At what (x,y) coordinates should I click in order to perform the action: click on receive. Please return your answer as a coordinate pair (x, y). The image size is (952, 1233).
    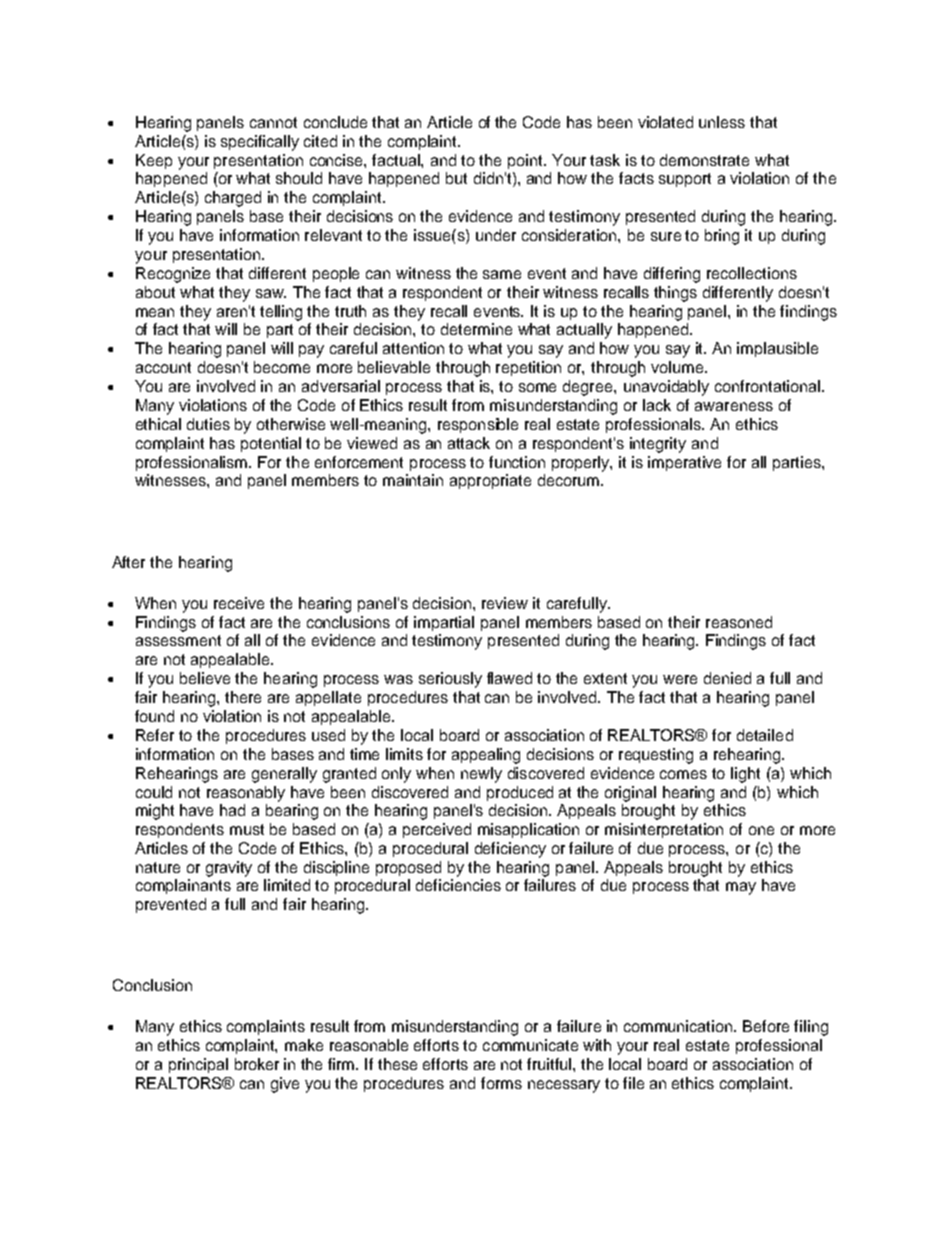
    Looking at the image, I should click on (239, 603).
